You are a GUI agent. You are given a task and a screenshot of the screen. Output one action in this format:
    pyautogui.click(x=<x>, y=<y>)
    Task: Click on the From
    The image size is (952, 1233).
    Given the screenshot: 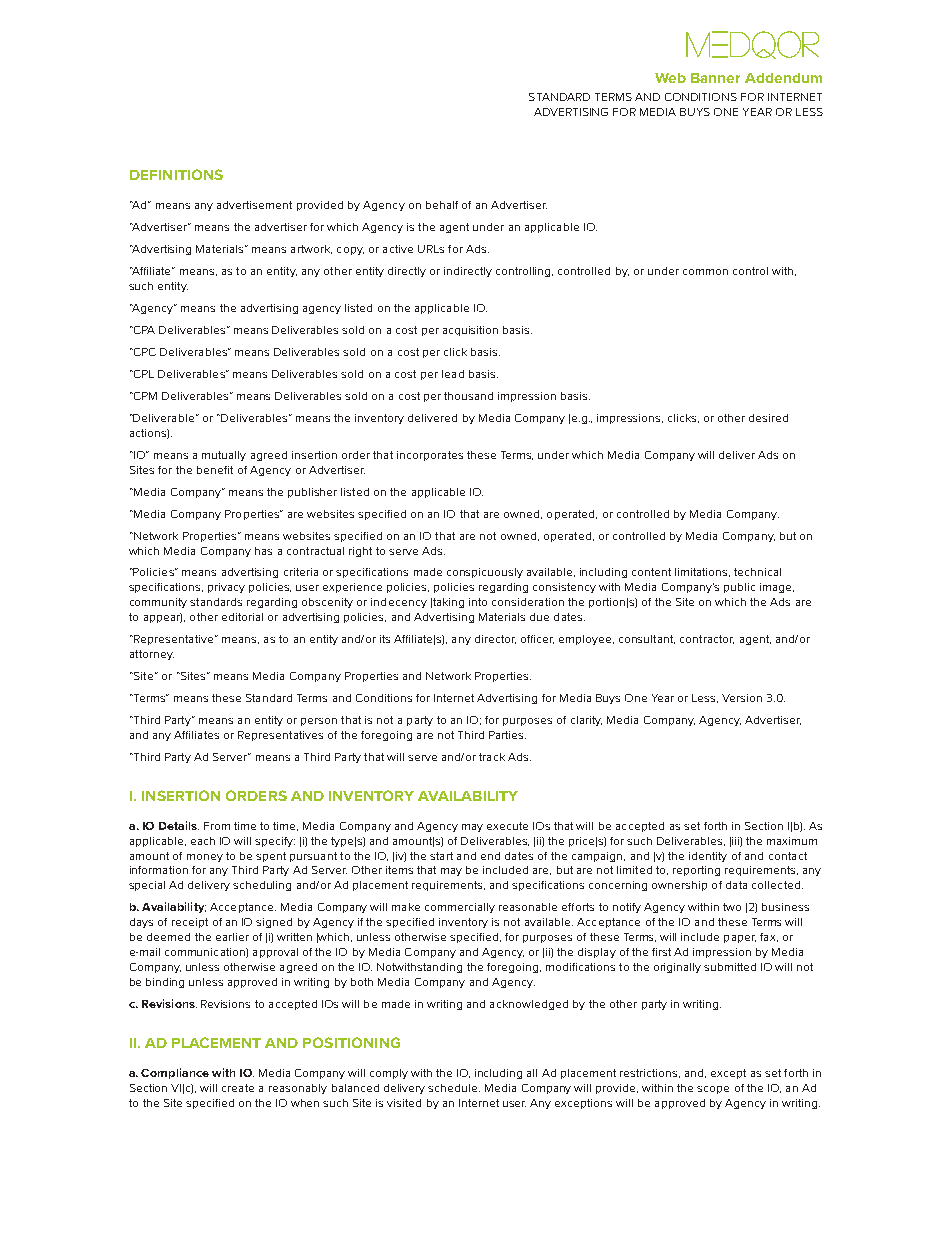 What is the action you would take?
    pyautogui.click(x=217, y=826)
